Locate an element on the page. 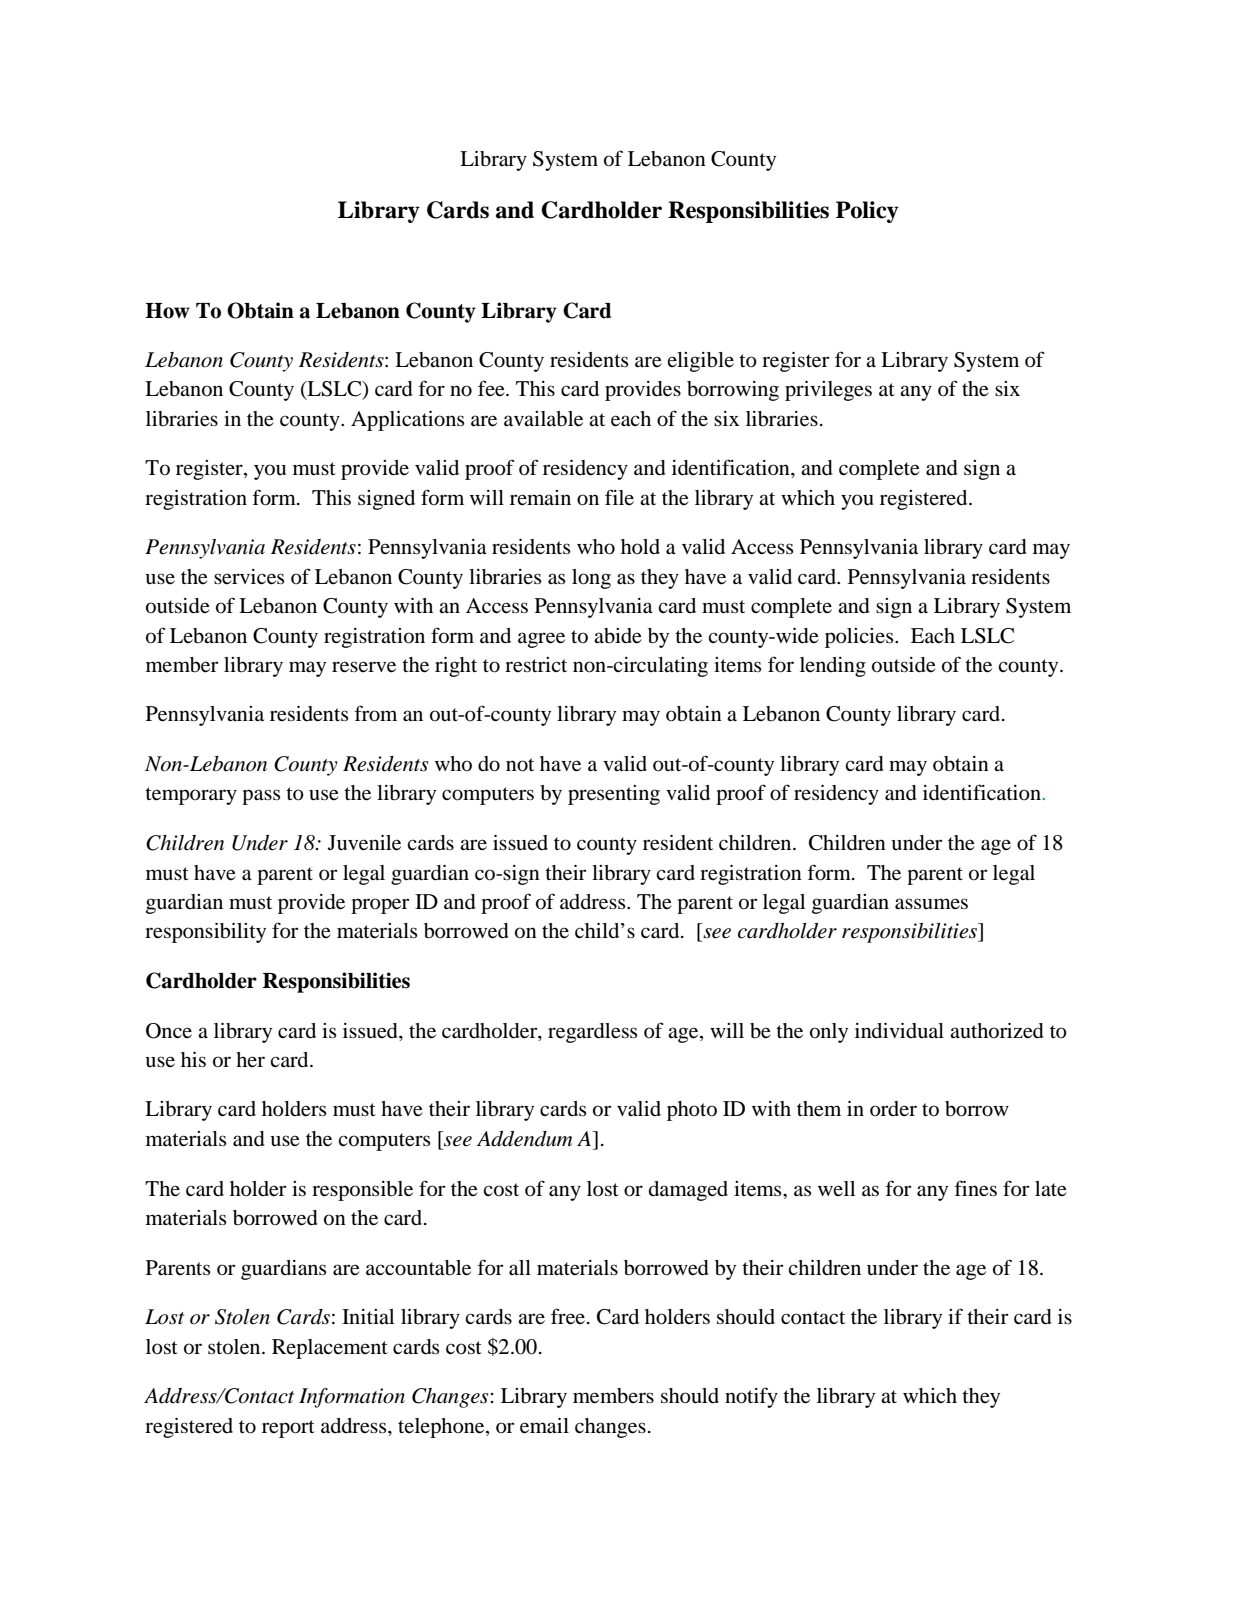 The height and width of the page is (1601, 1237). How is located at coordinates (167, 311).
